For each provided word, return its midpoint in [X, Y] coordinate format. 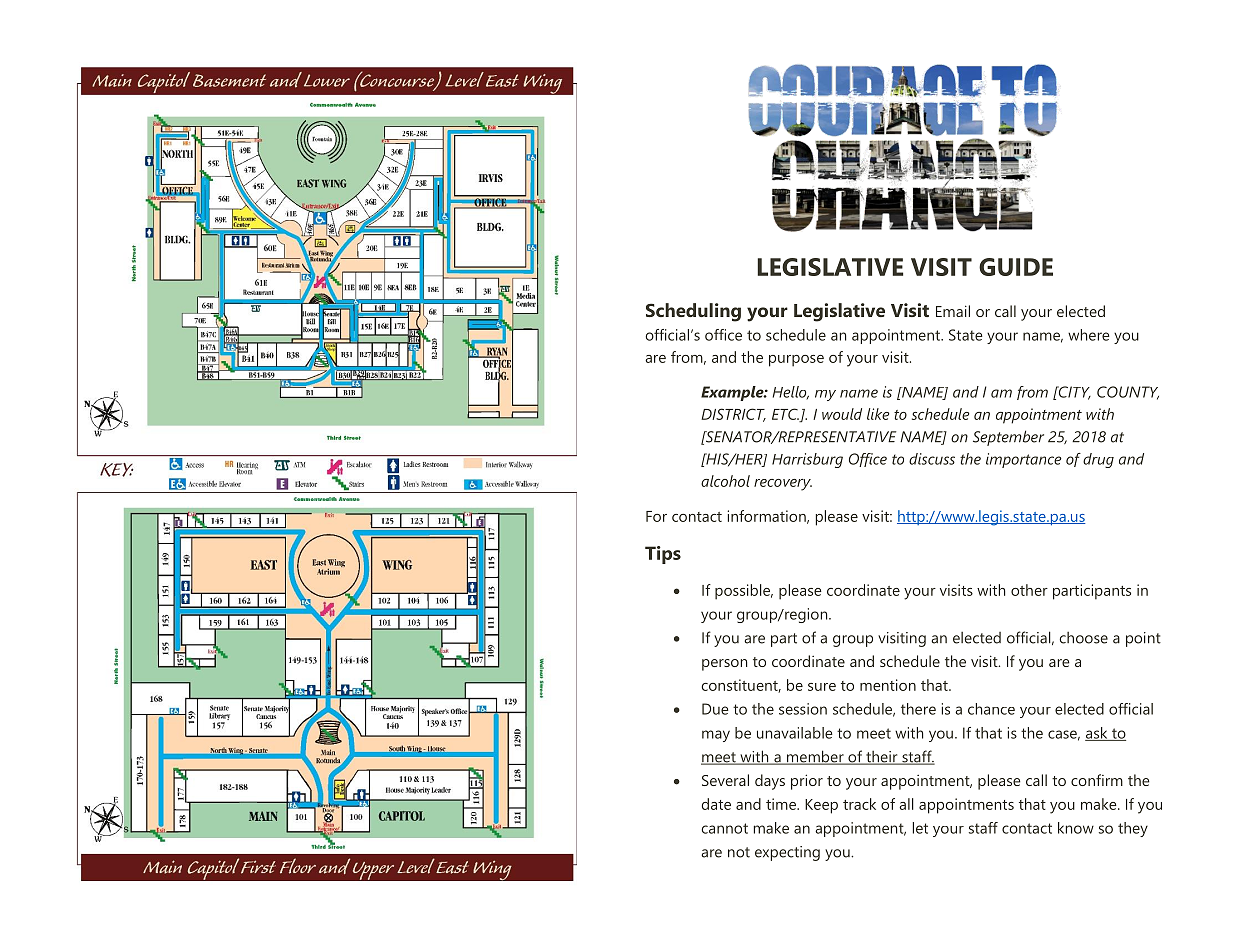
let [920, 828]
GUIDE [1016, 267]
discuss [932, 459]
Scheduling [693, 312]
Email [953, 311]
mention [888, 685]
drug [1098, 460]
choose [1083, 638]
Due [715, 709]
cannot [724, 828]
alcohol [725, 481]
